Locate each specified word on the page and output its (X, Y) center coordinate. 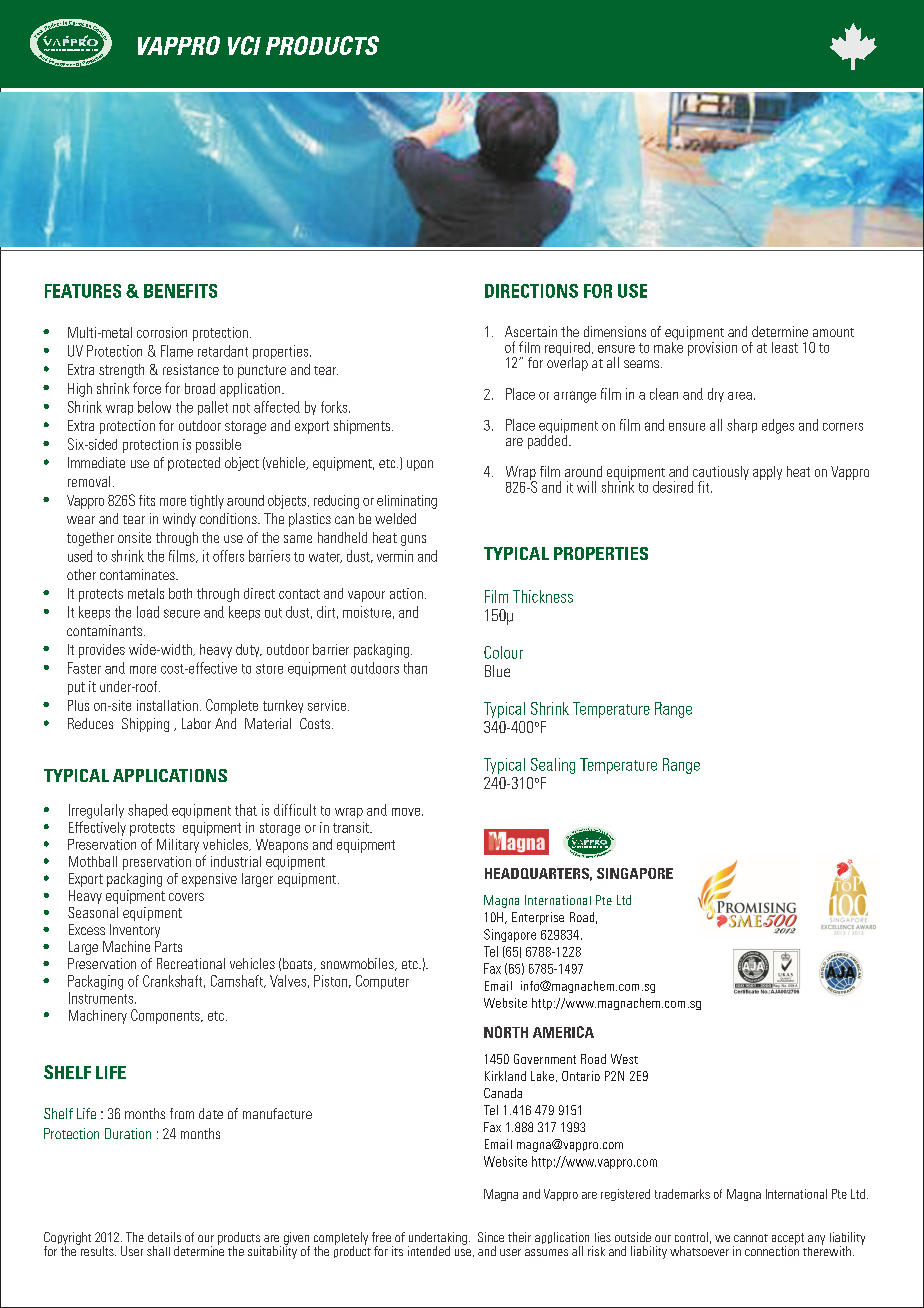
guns (413, 540)
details (164, 1237)
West (624, 1059)
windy (179, 520)
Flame (177, 351)
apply (767, 473)
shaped (148, 811)
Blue (497, 671)
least (785, 347)
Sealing (553, 766)
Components (166, 1016)
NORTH (506, 1032)
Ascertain (531, 331)
